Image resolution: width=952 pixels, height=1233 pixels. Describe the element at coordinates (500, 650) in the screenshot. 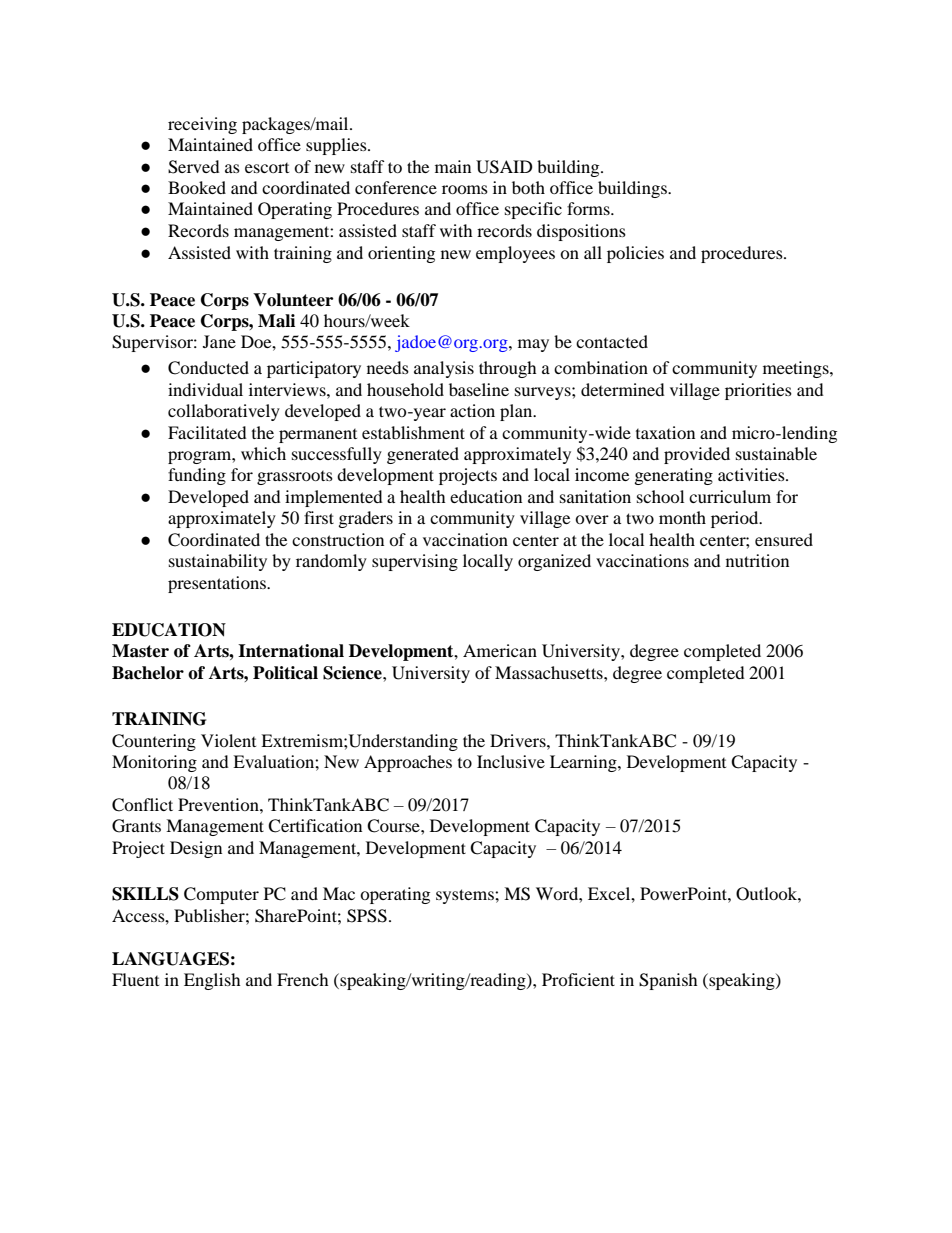

I see `American` at that location.
